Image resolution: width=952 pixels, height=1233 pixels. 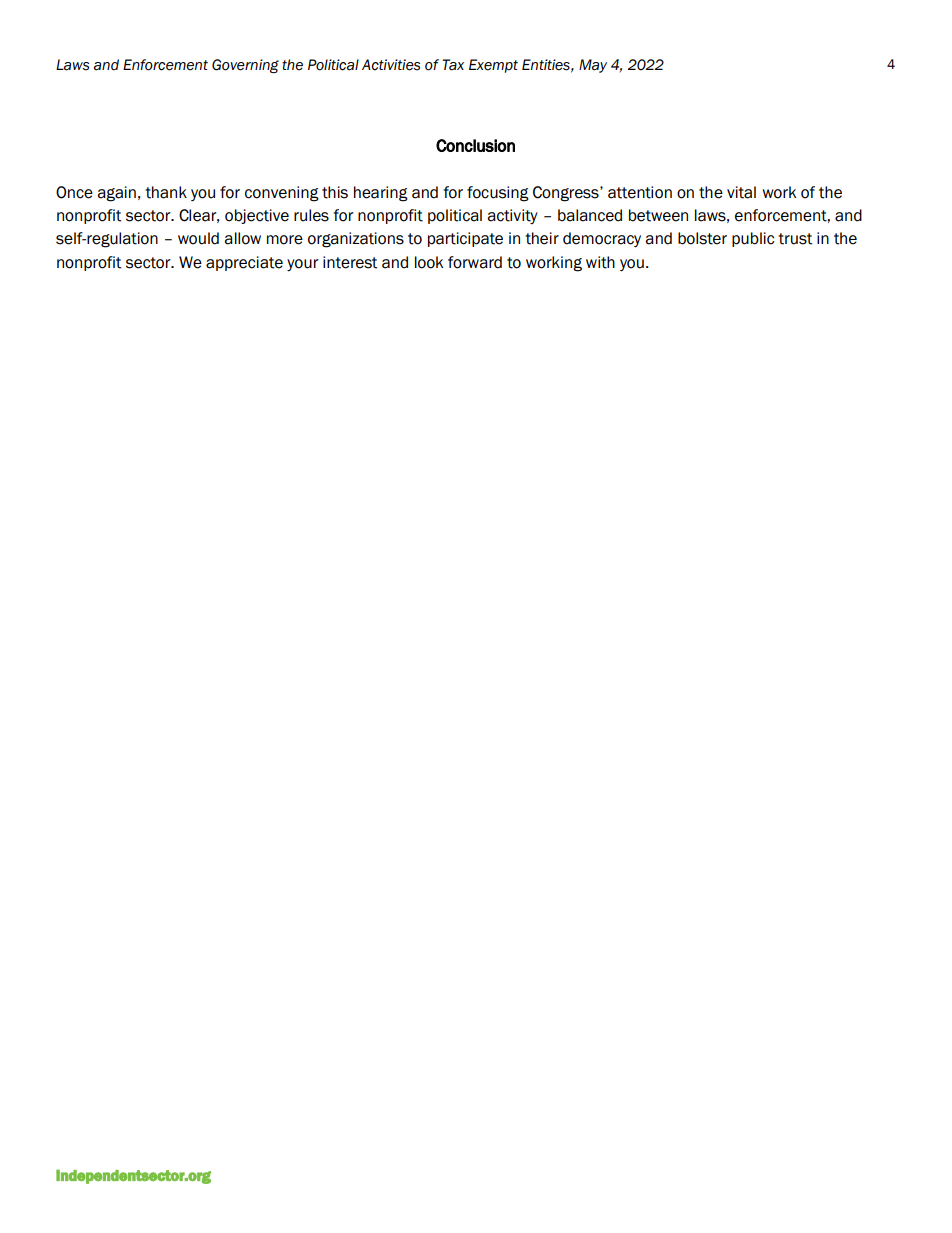 What do you see at coordinates (475, 145) in the screenshot?
I see `Conclusion` at bounding box center [475, 145].
